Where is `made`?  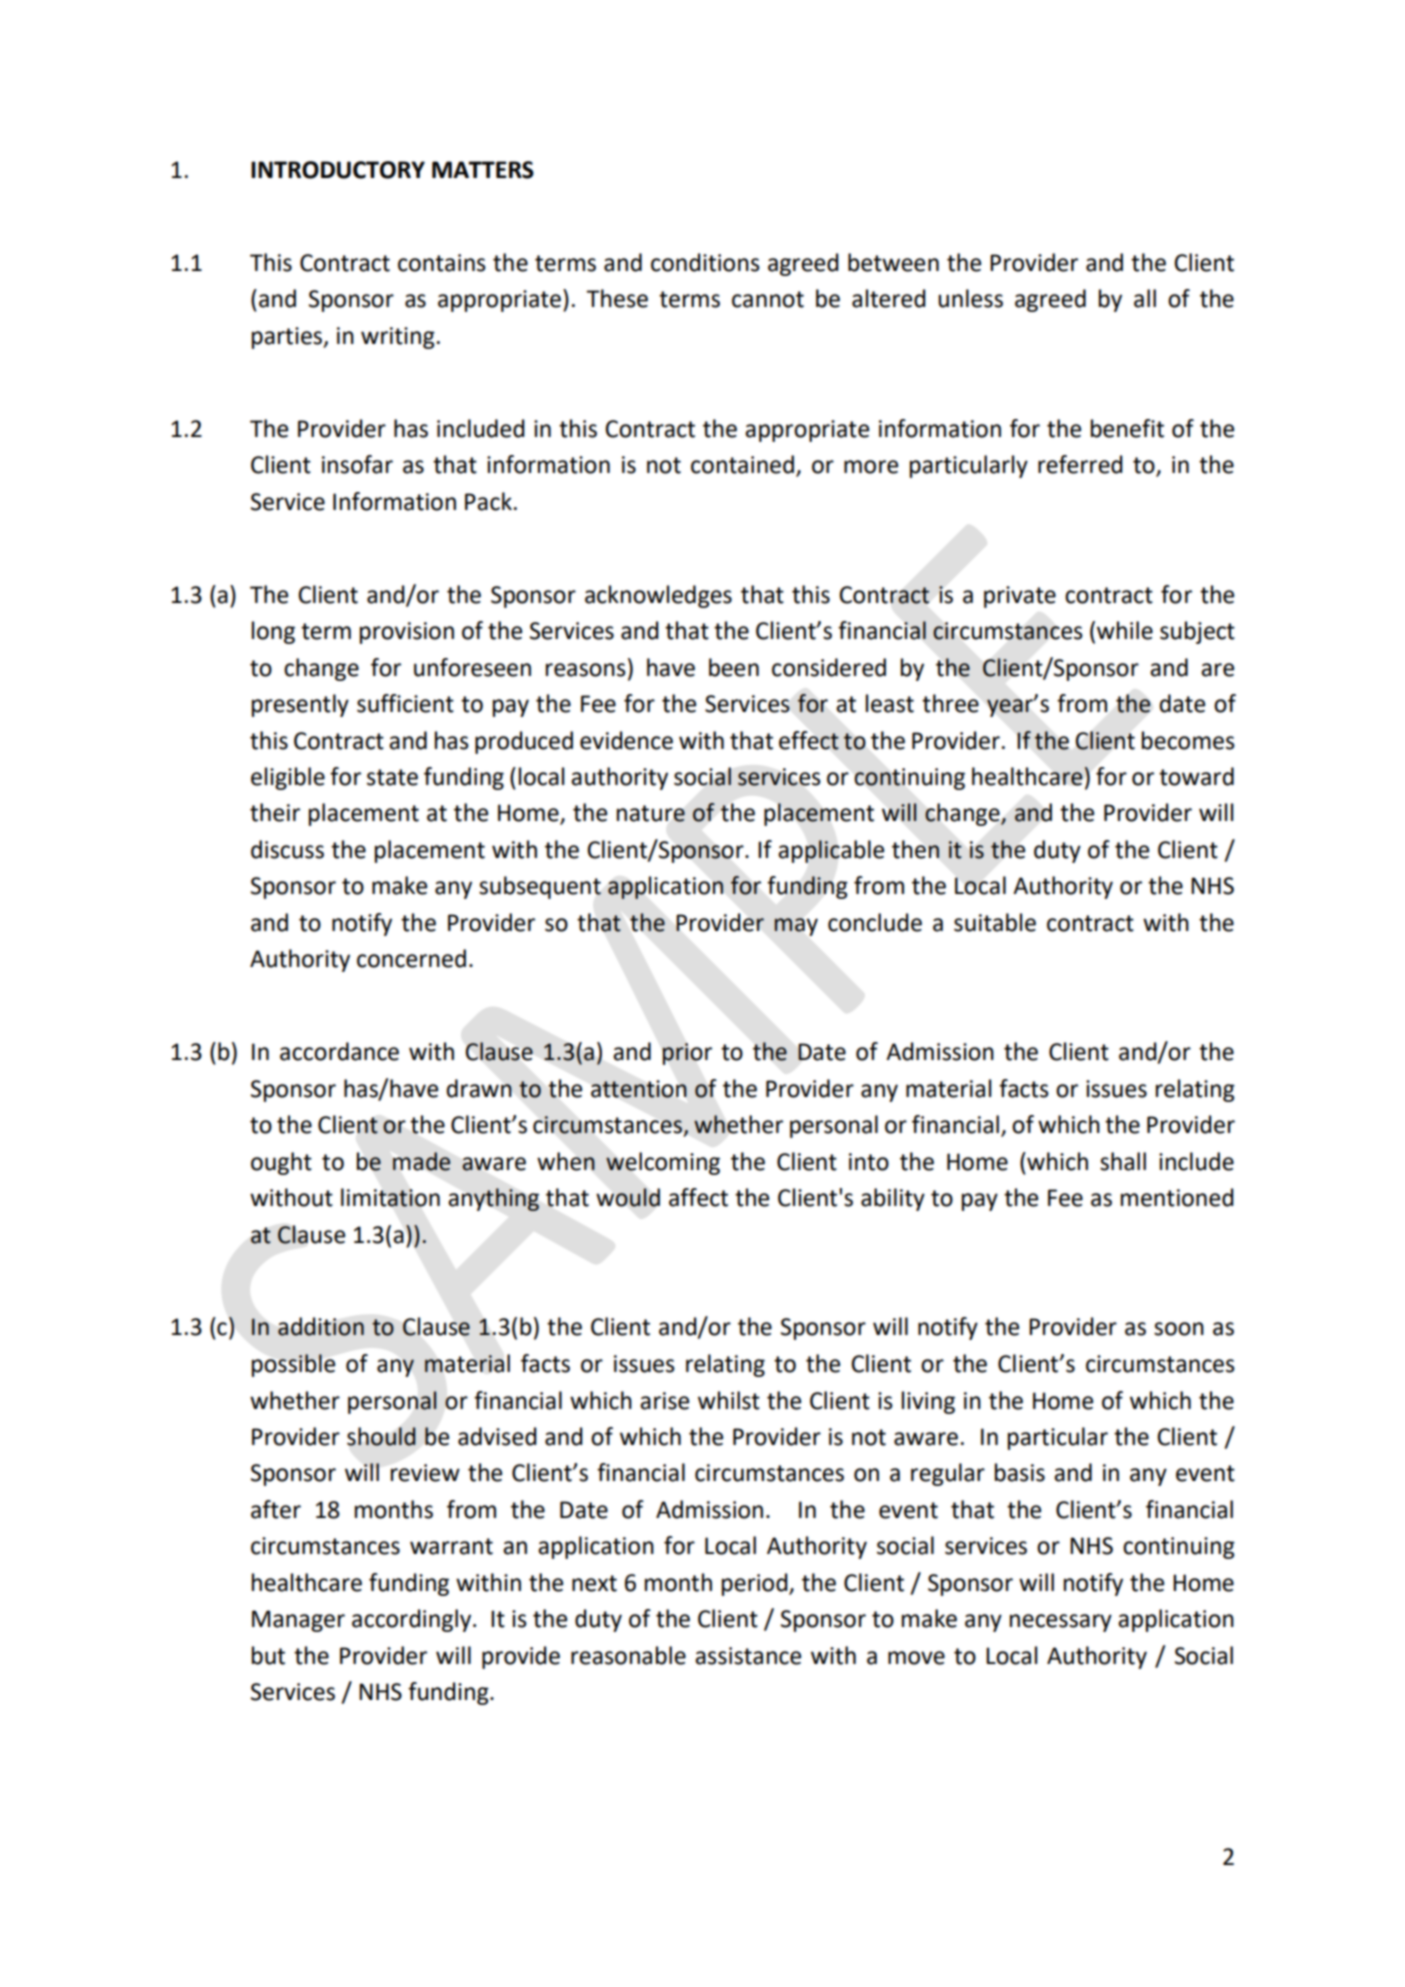
made is located at coordinates (421, 1161).
